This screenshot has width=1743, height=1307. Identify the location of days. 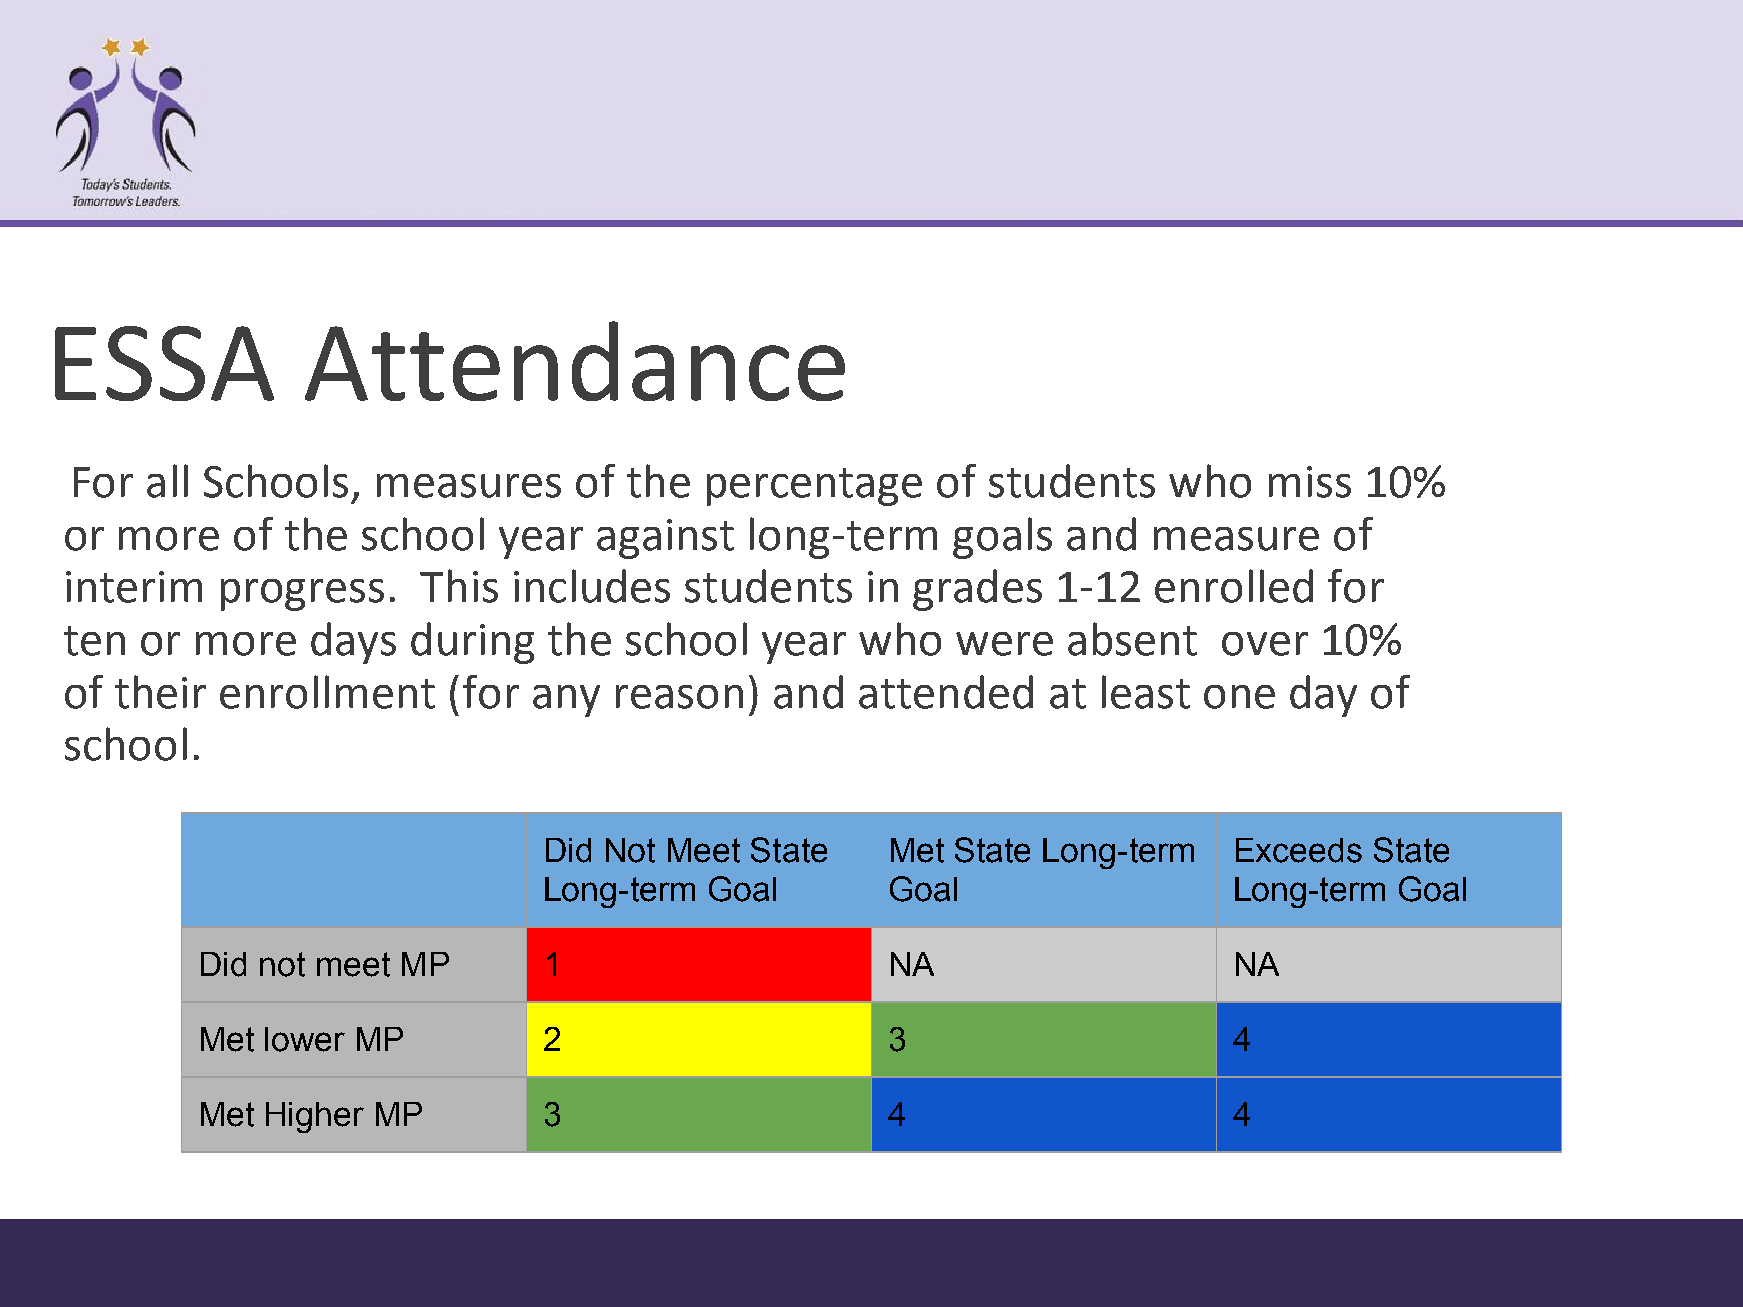
(353, 643).
